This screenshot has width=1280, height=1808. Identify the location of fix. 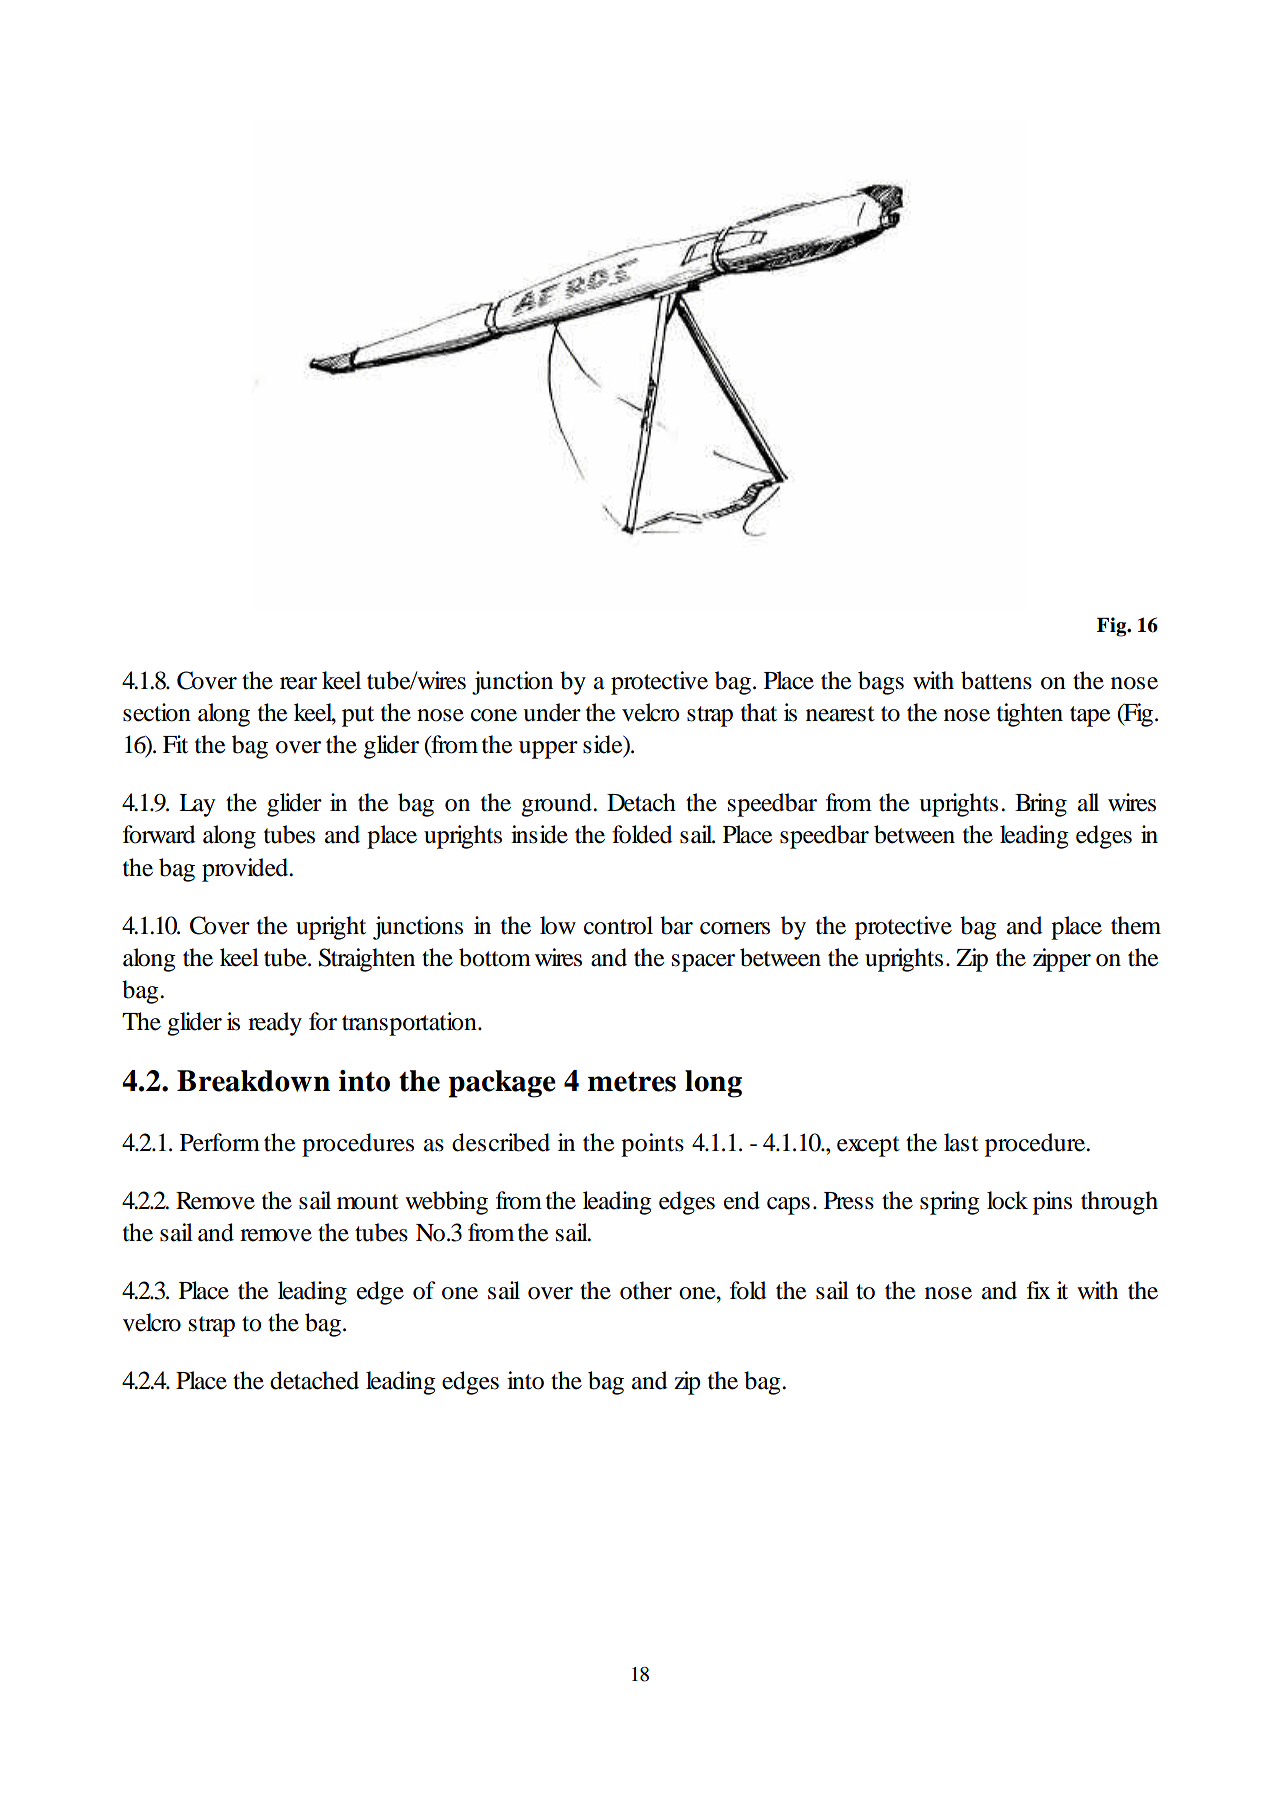
(1039, 1290).
